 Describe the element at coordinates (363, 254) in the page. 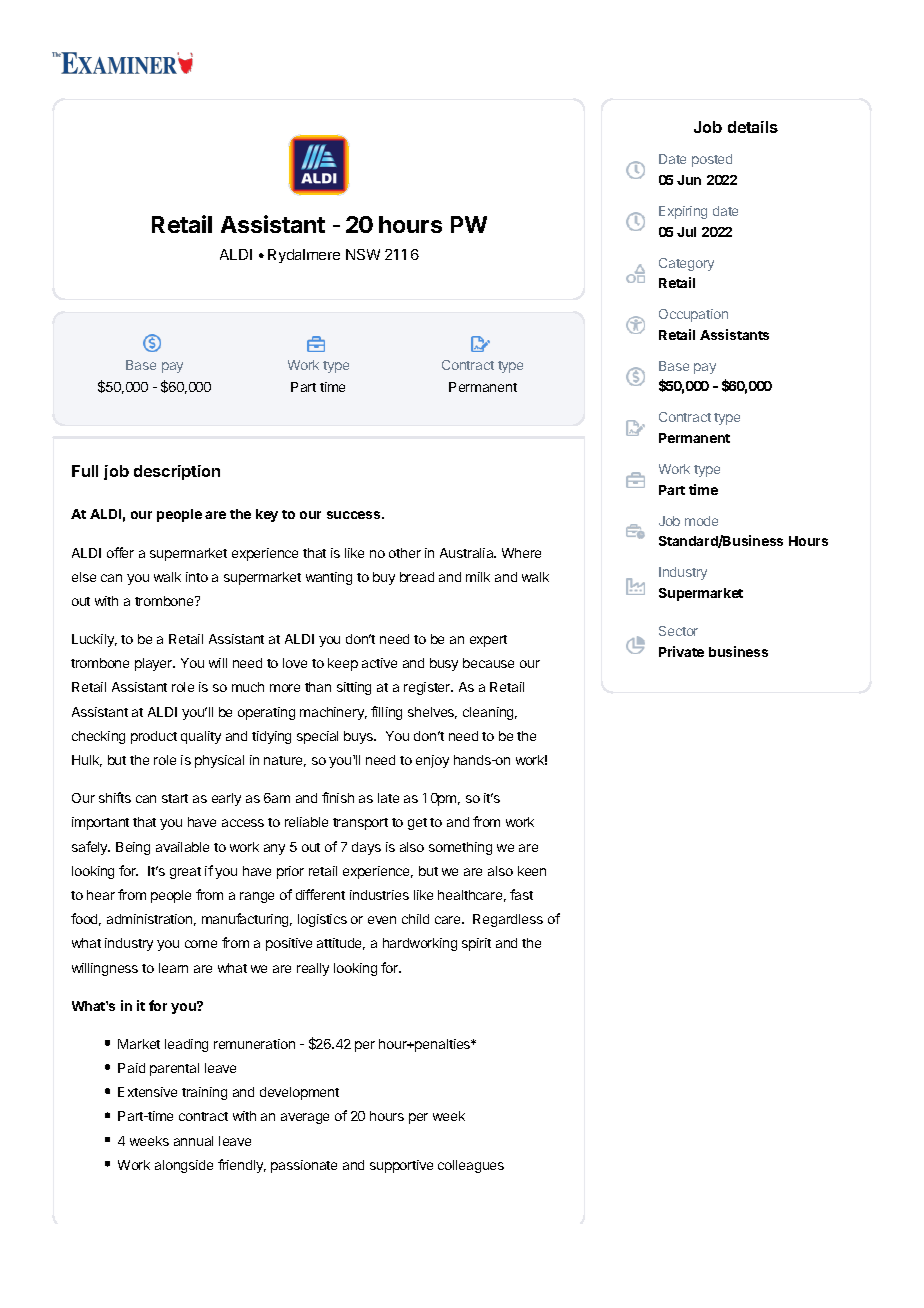

I see `NSW` at that location.
